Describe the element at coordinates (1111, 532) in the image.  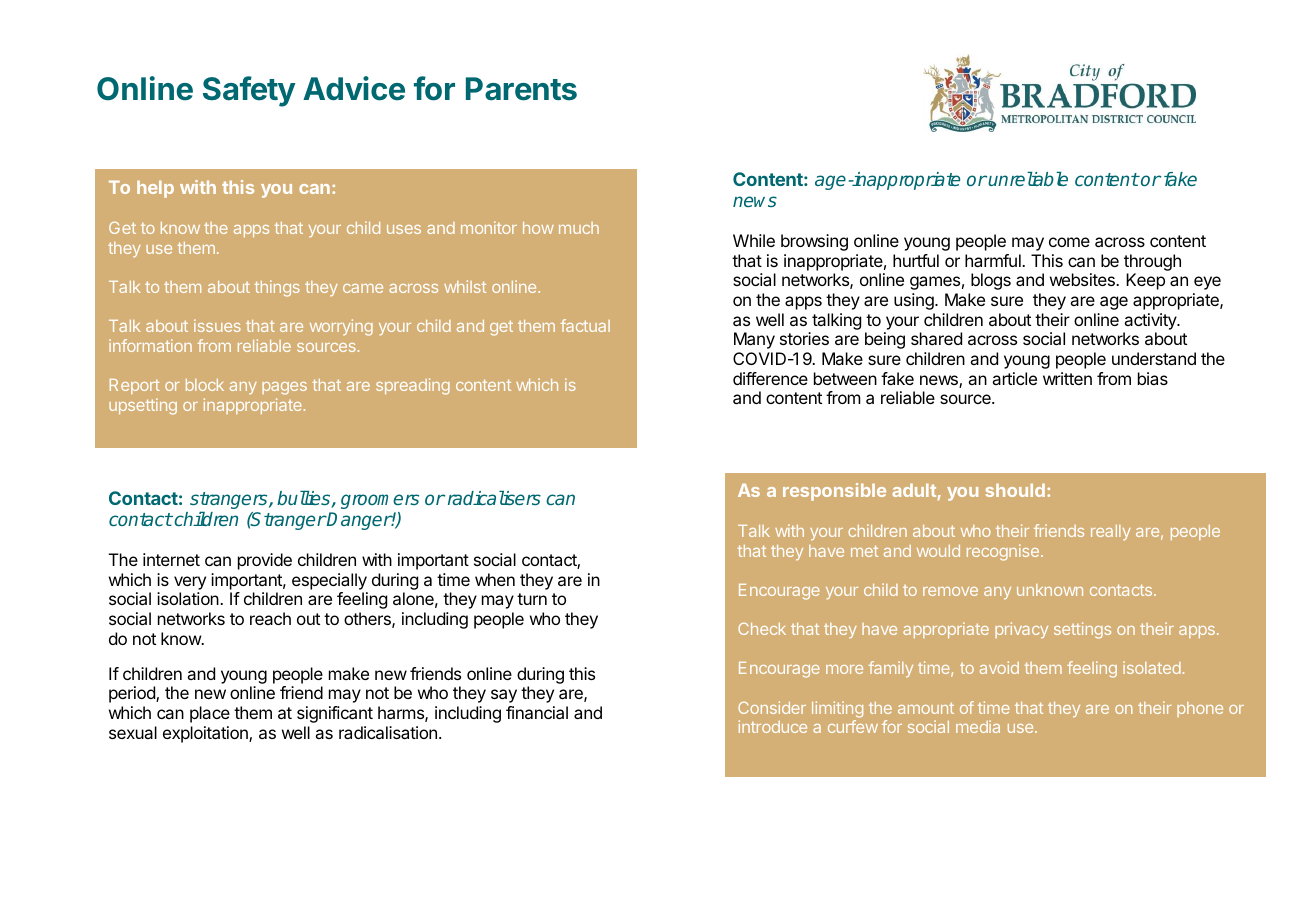
I see `really` at that location.
